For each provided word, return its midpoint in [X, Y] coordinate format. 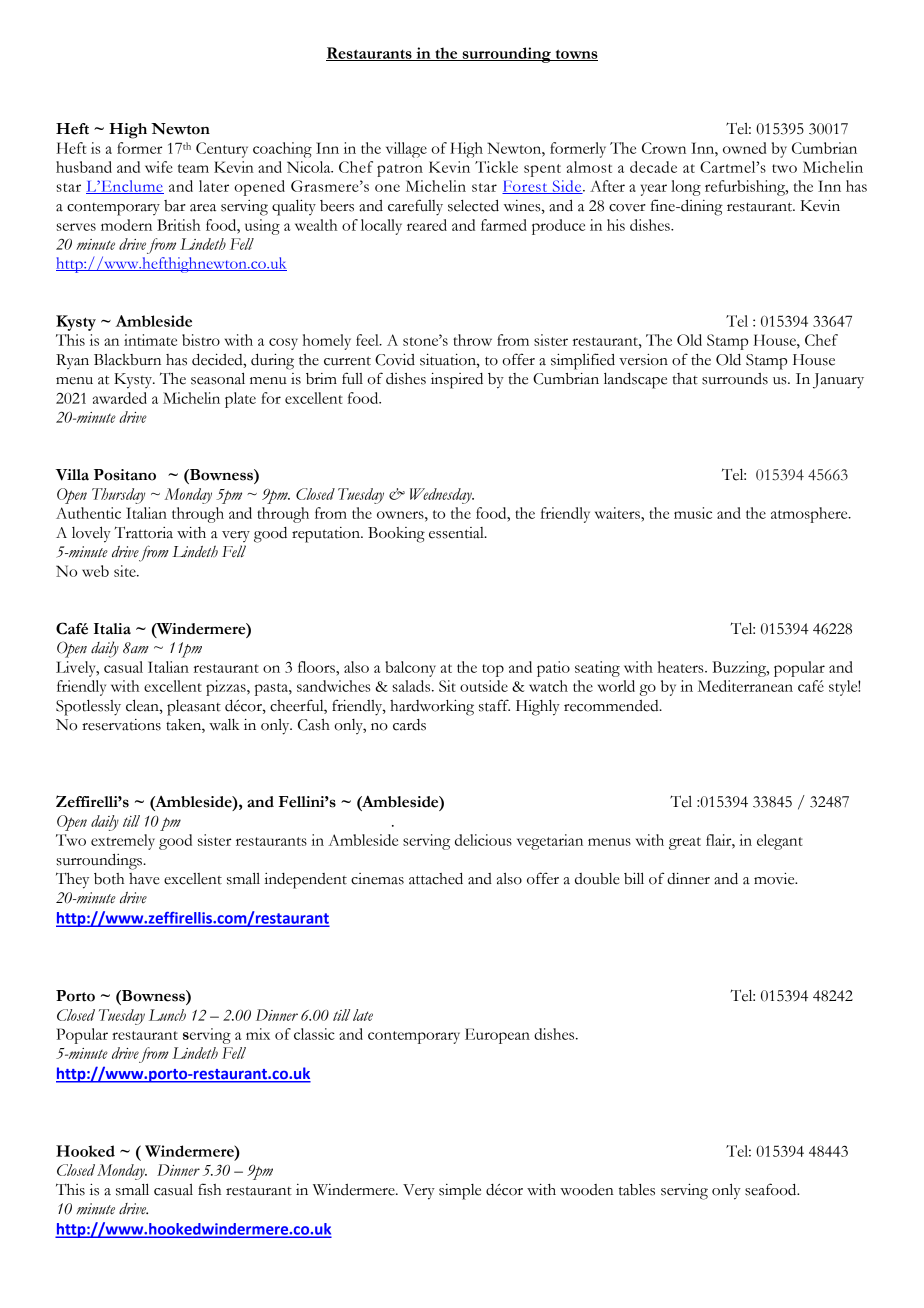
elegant [780, 842]
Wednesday [442, 496]
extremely [123, 842]
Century [222, 150]
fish [209, 1189]
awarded [120, 398]
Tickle [496, 167]
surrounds [735, 379]
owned [745, 148]
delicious [483, 840]
